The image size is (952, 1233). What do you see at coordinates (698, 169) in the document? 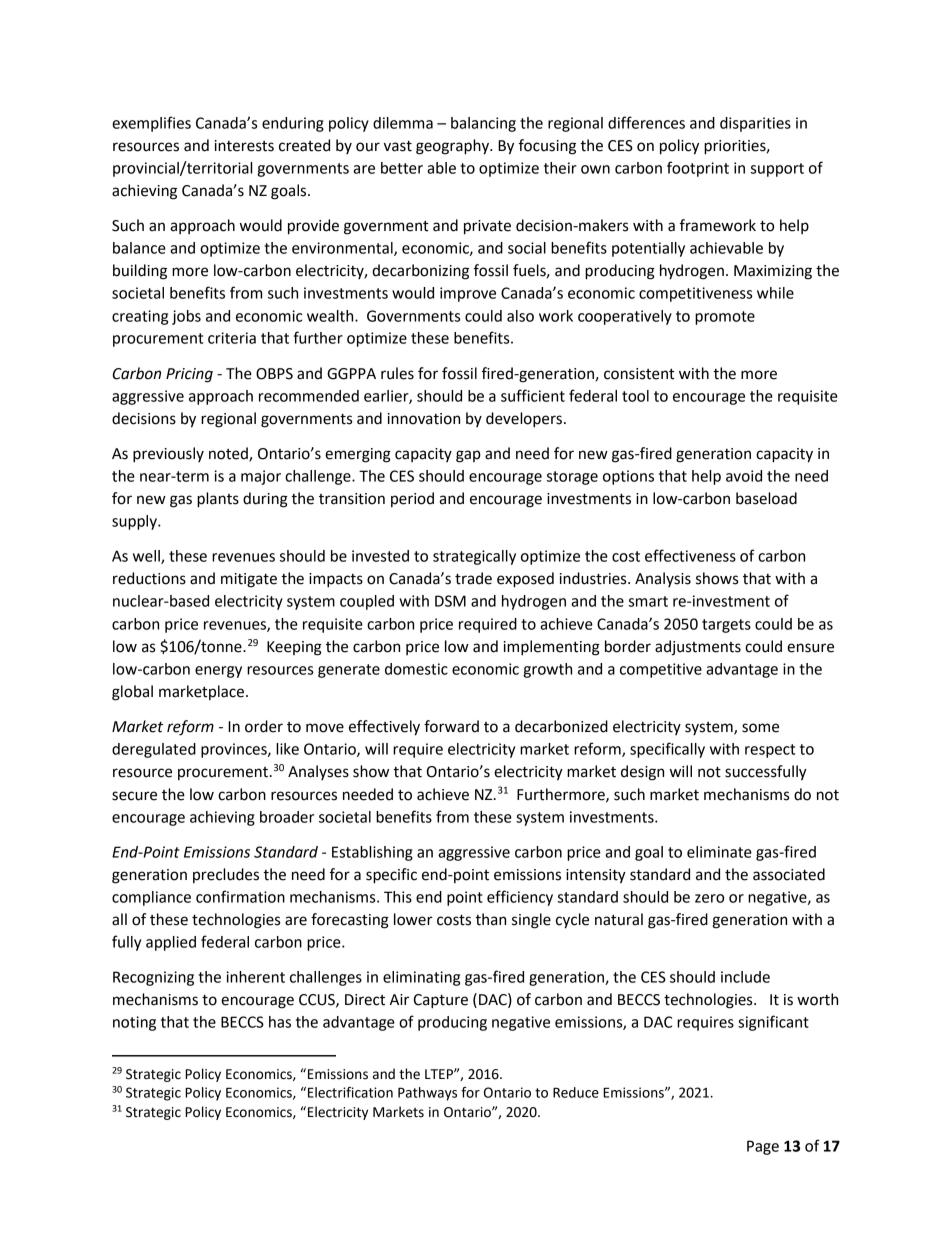
I see `footprint` at bounding box center [698, 169].
